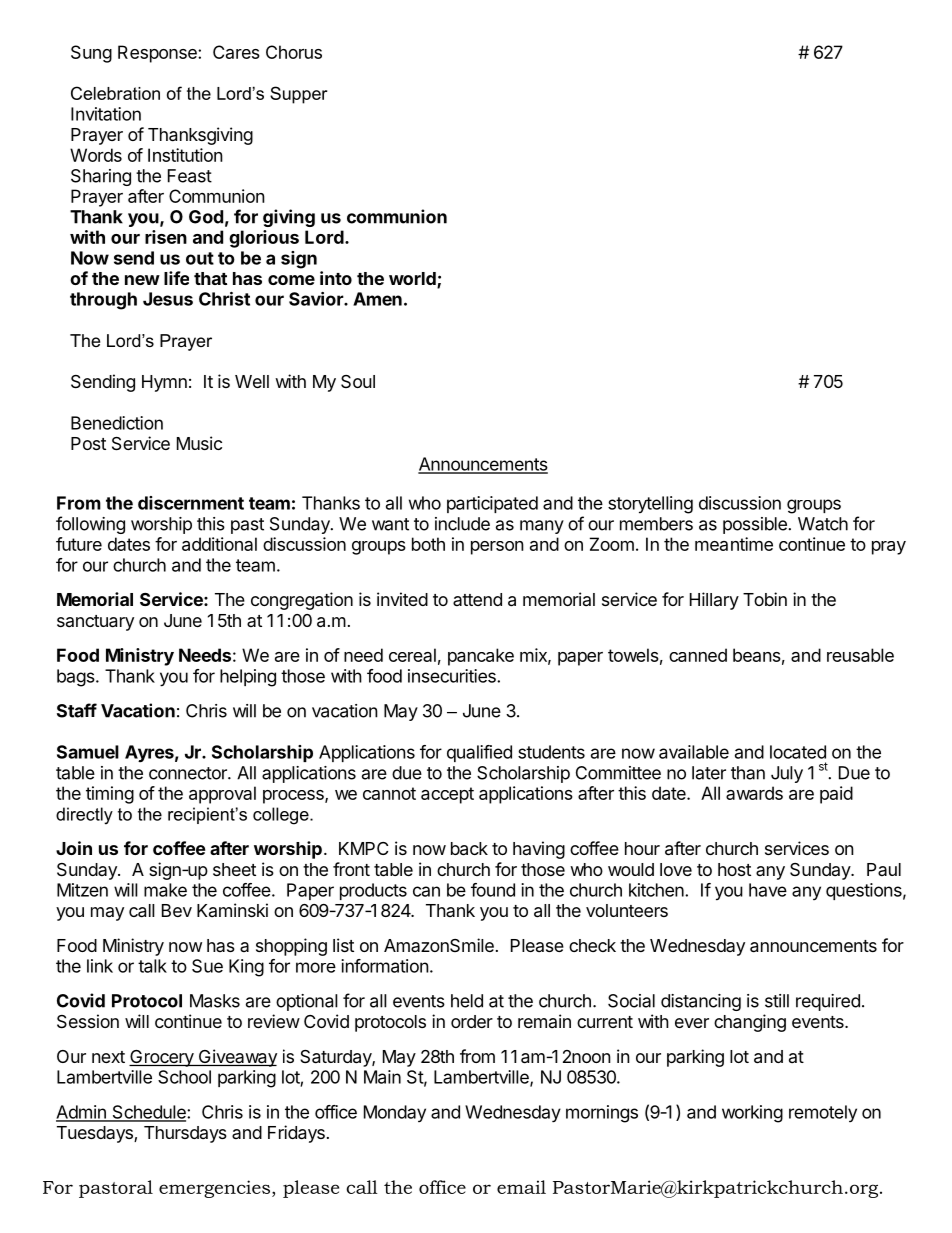 The height and width of the screenshot is (1233, 952). I want to click on accept, so click(447, 795).
